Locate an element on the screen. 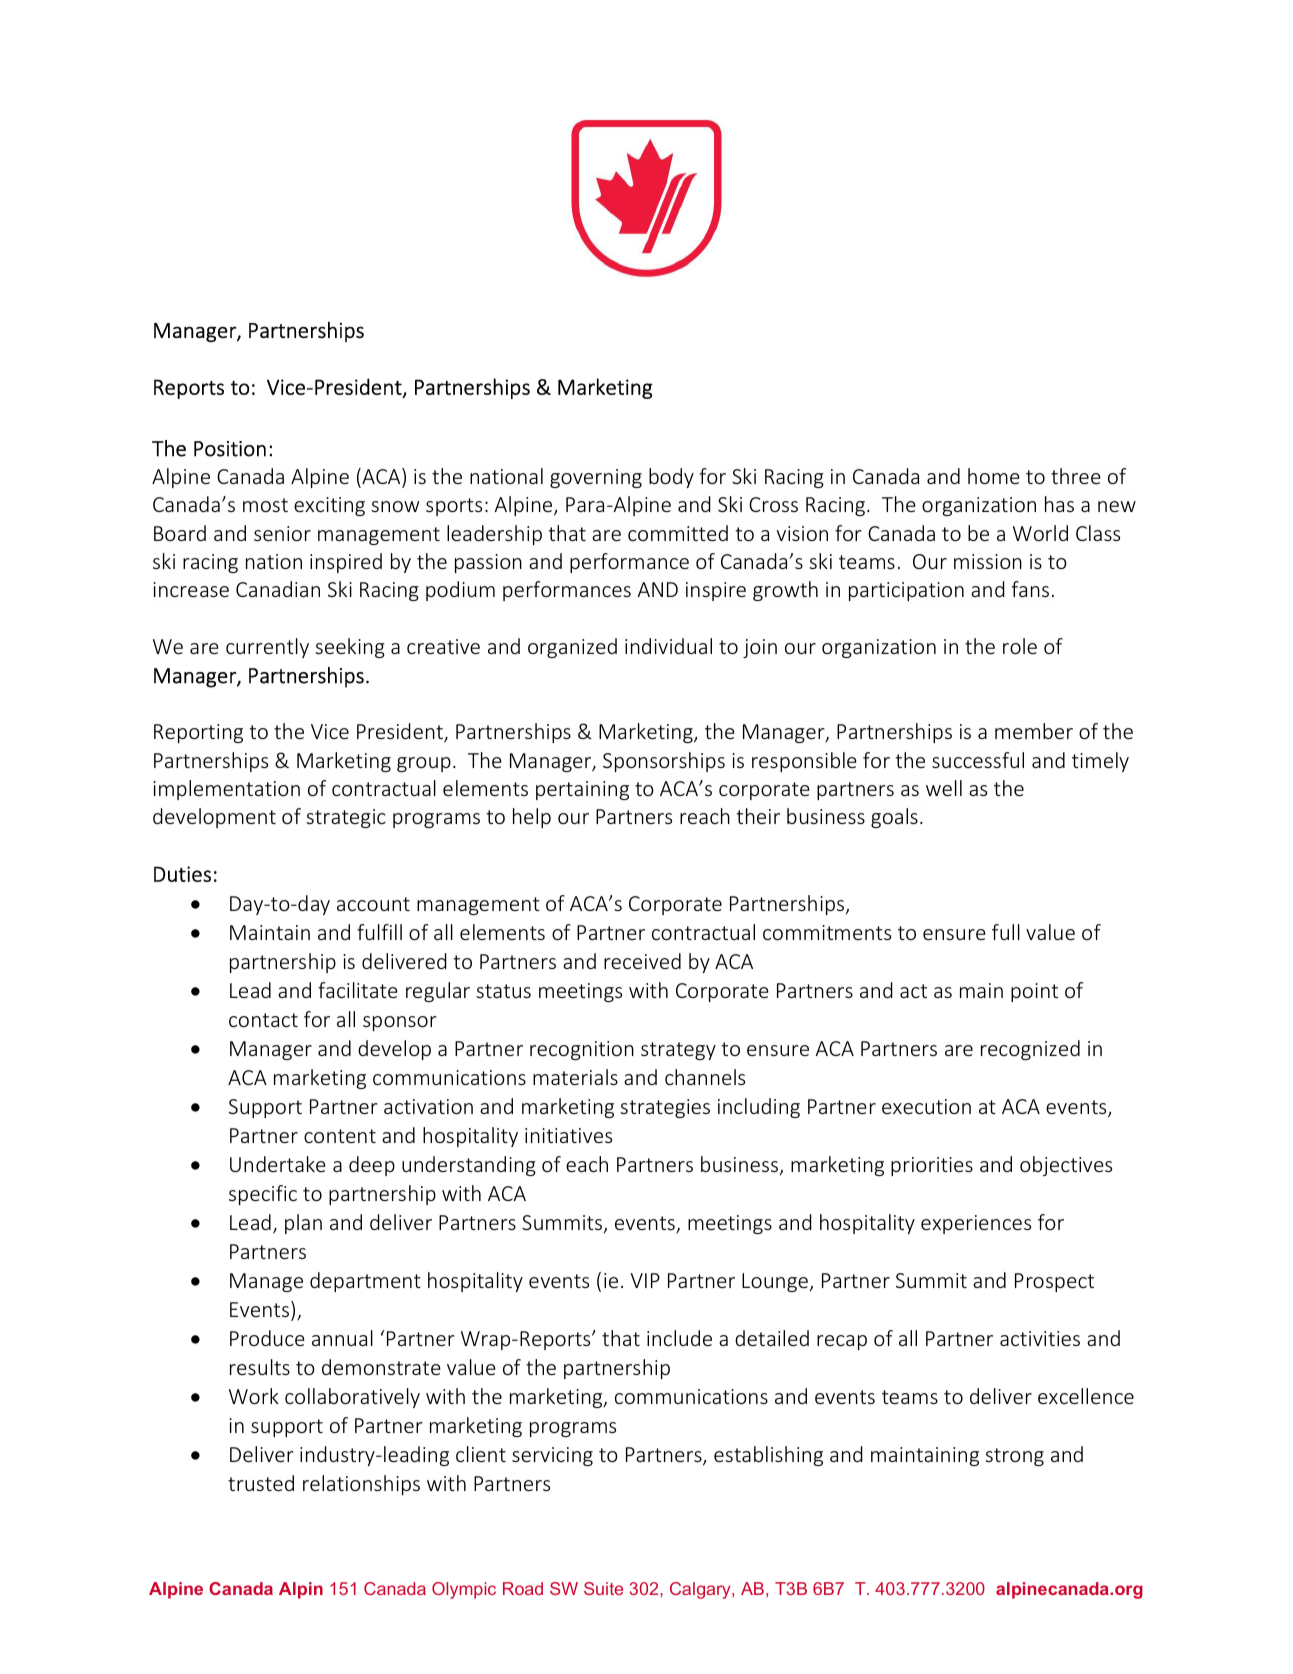  initiatives is located at coordinates (568, 1135).
